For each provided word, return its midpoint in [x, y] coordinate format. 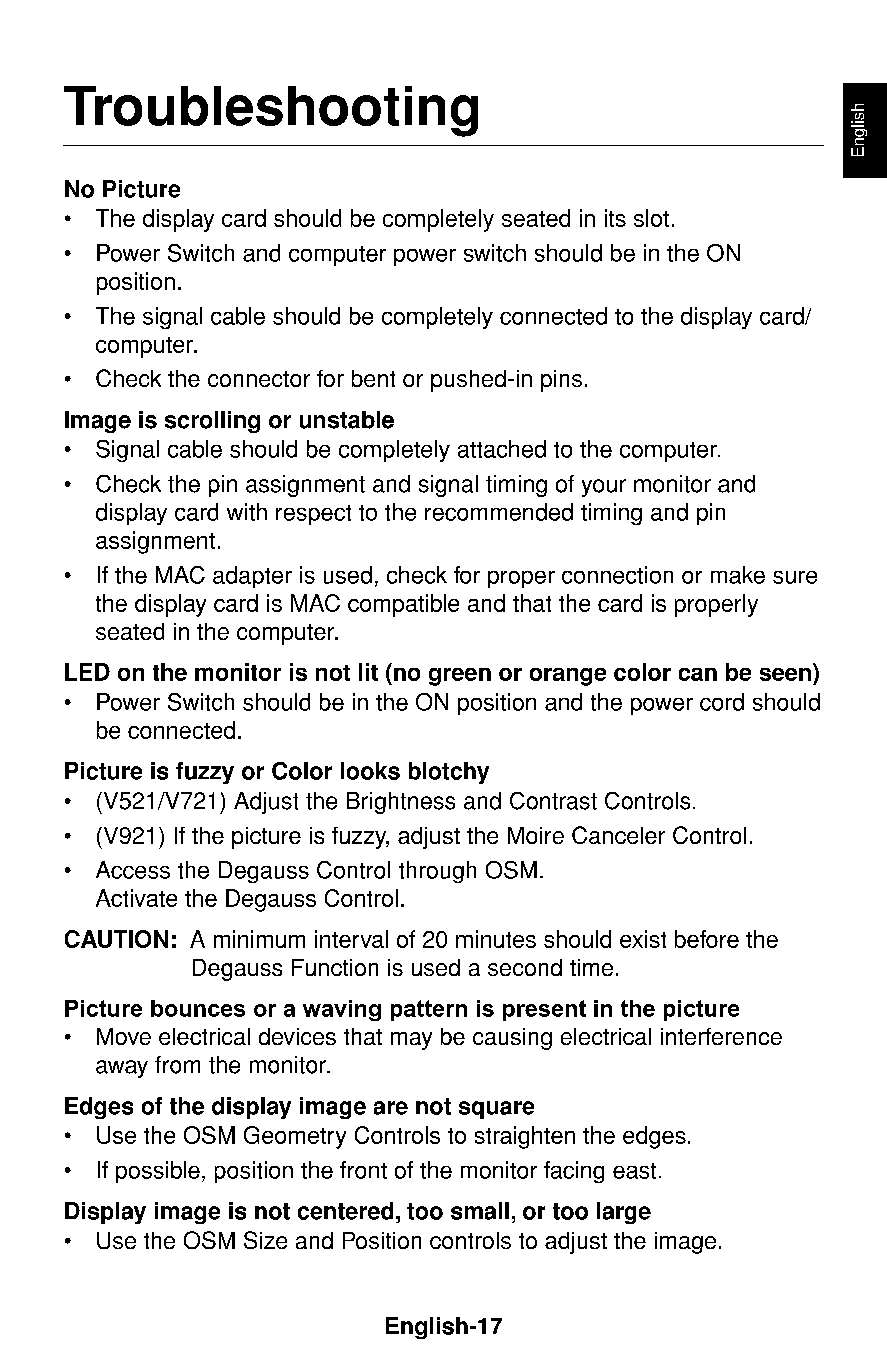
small [480, 1211]
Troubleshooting [271, 111]
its [615, 218]
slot [651, 218]
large [624, 1213]
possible [158, 1172]
